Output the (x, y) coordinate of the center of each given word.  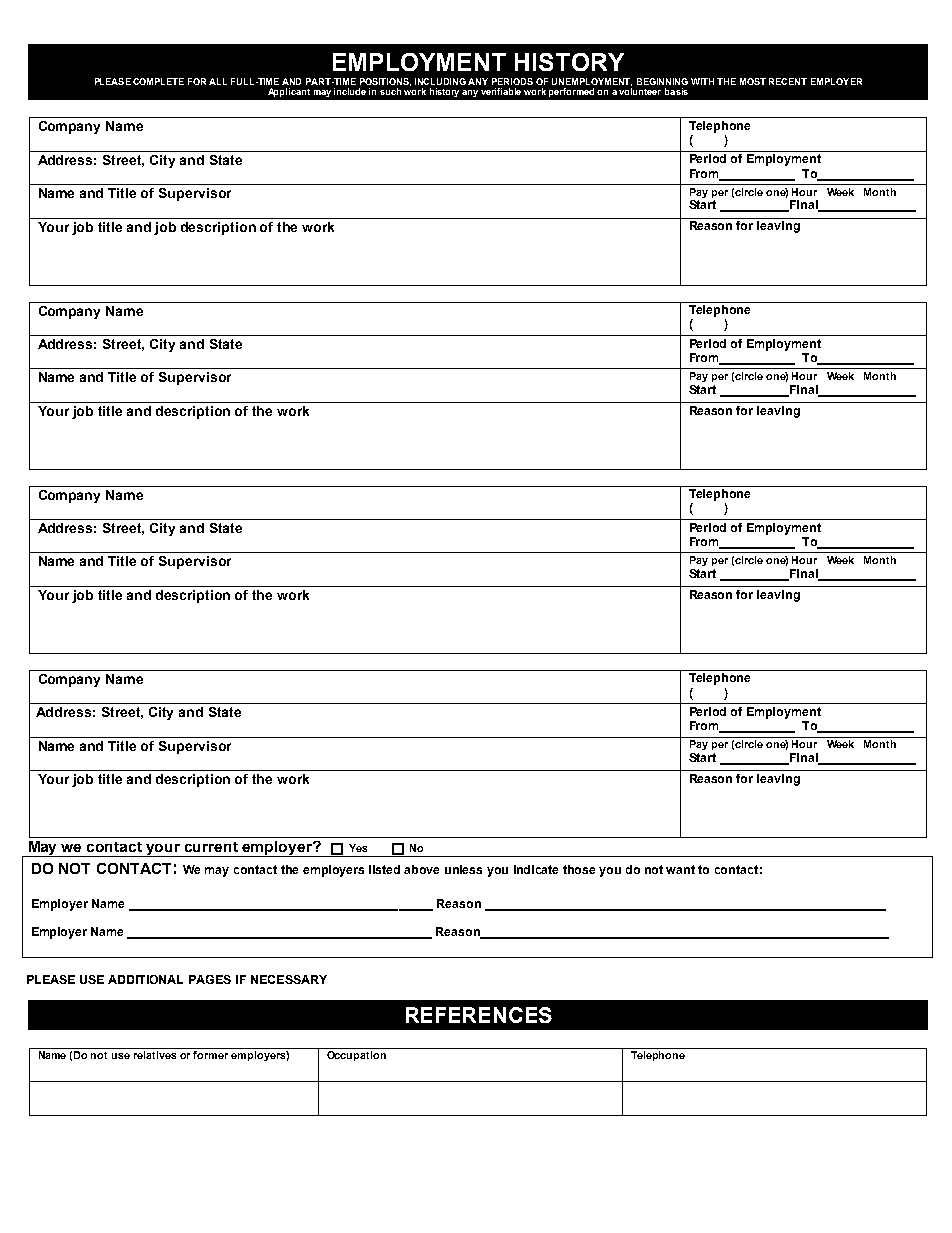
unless (463, 869)
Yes (358, 848)
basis (676, 91)
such (390, 91)
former (210, 1055)
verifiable (501, 91)
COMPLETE (158, 81)
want (680, 869)
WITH (702, 81)
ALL (218, 81)
